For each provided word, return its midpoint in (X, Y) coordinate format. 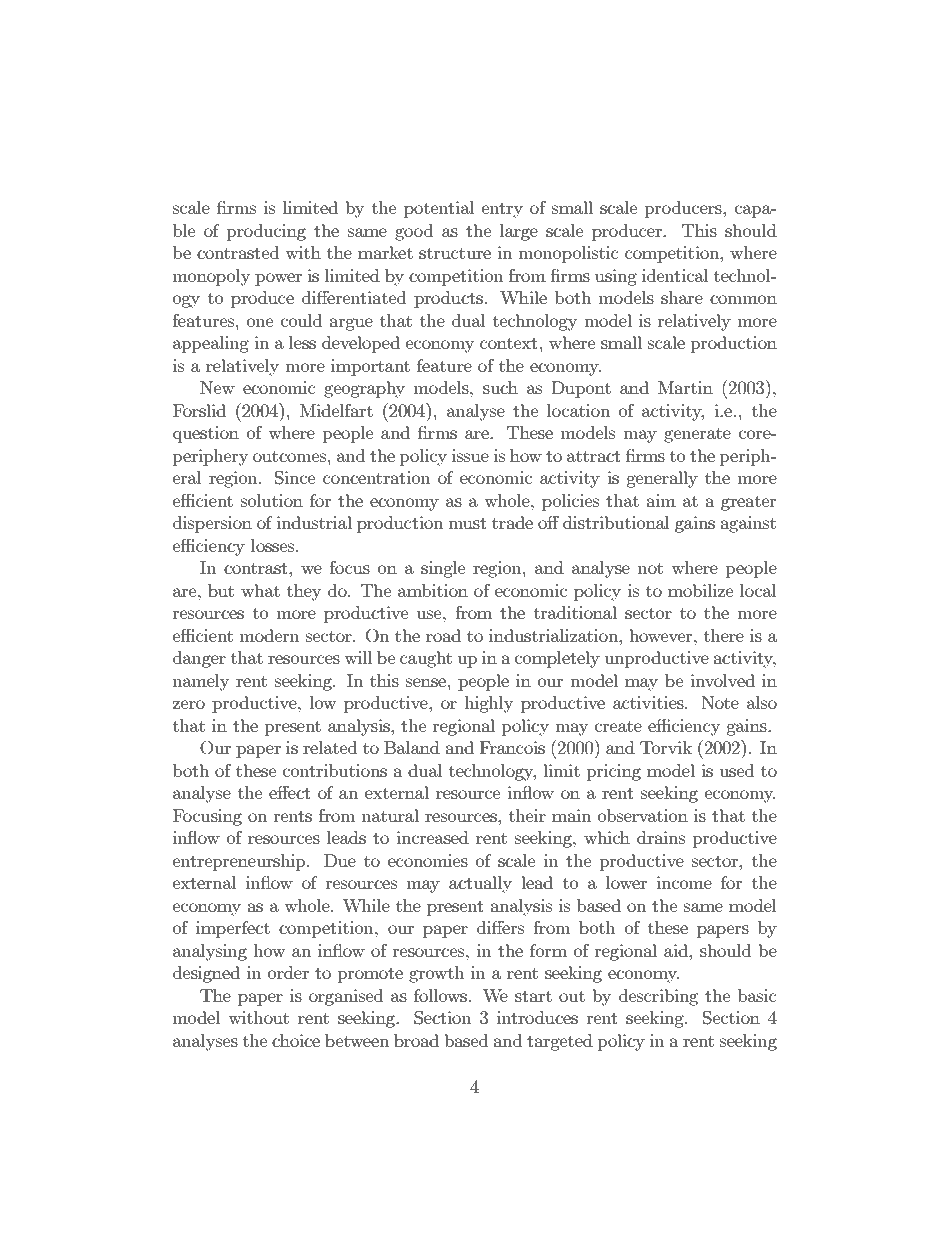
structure (455, 253)
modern (270, 635)
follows (440, 995)
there (724, 635)
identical (675, 275)
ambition (433, 590)
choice (296, 1040)
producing (266, 232)
